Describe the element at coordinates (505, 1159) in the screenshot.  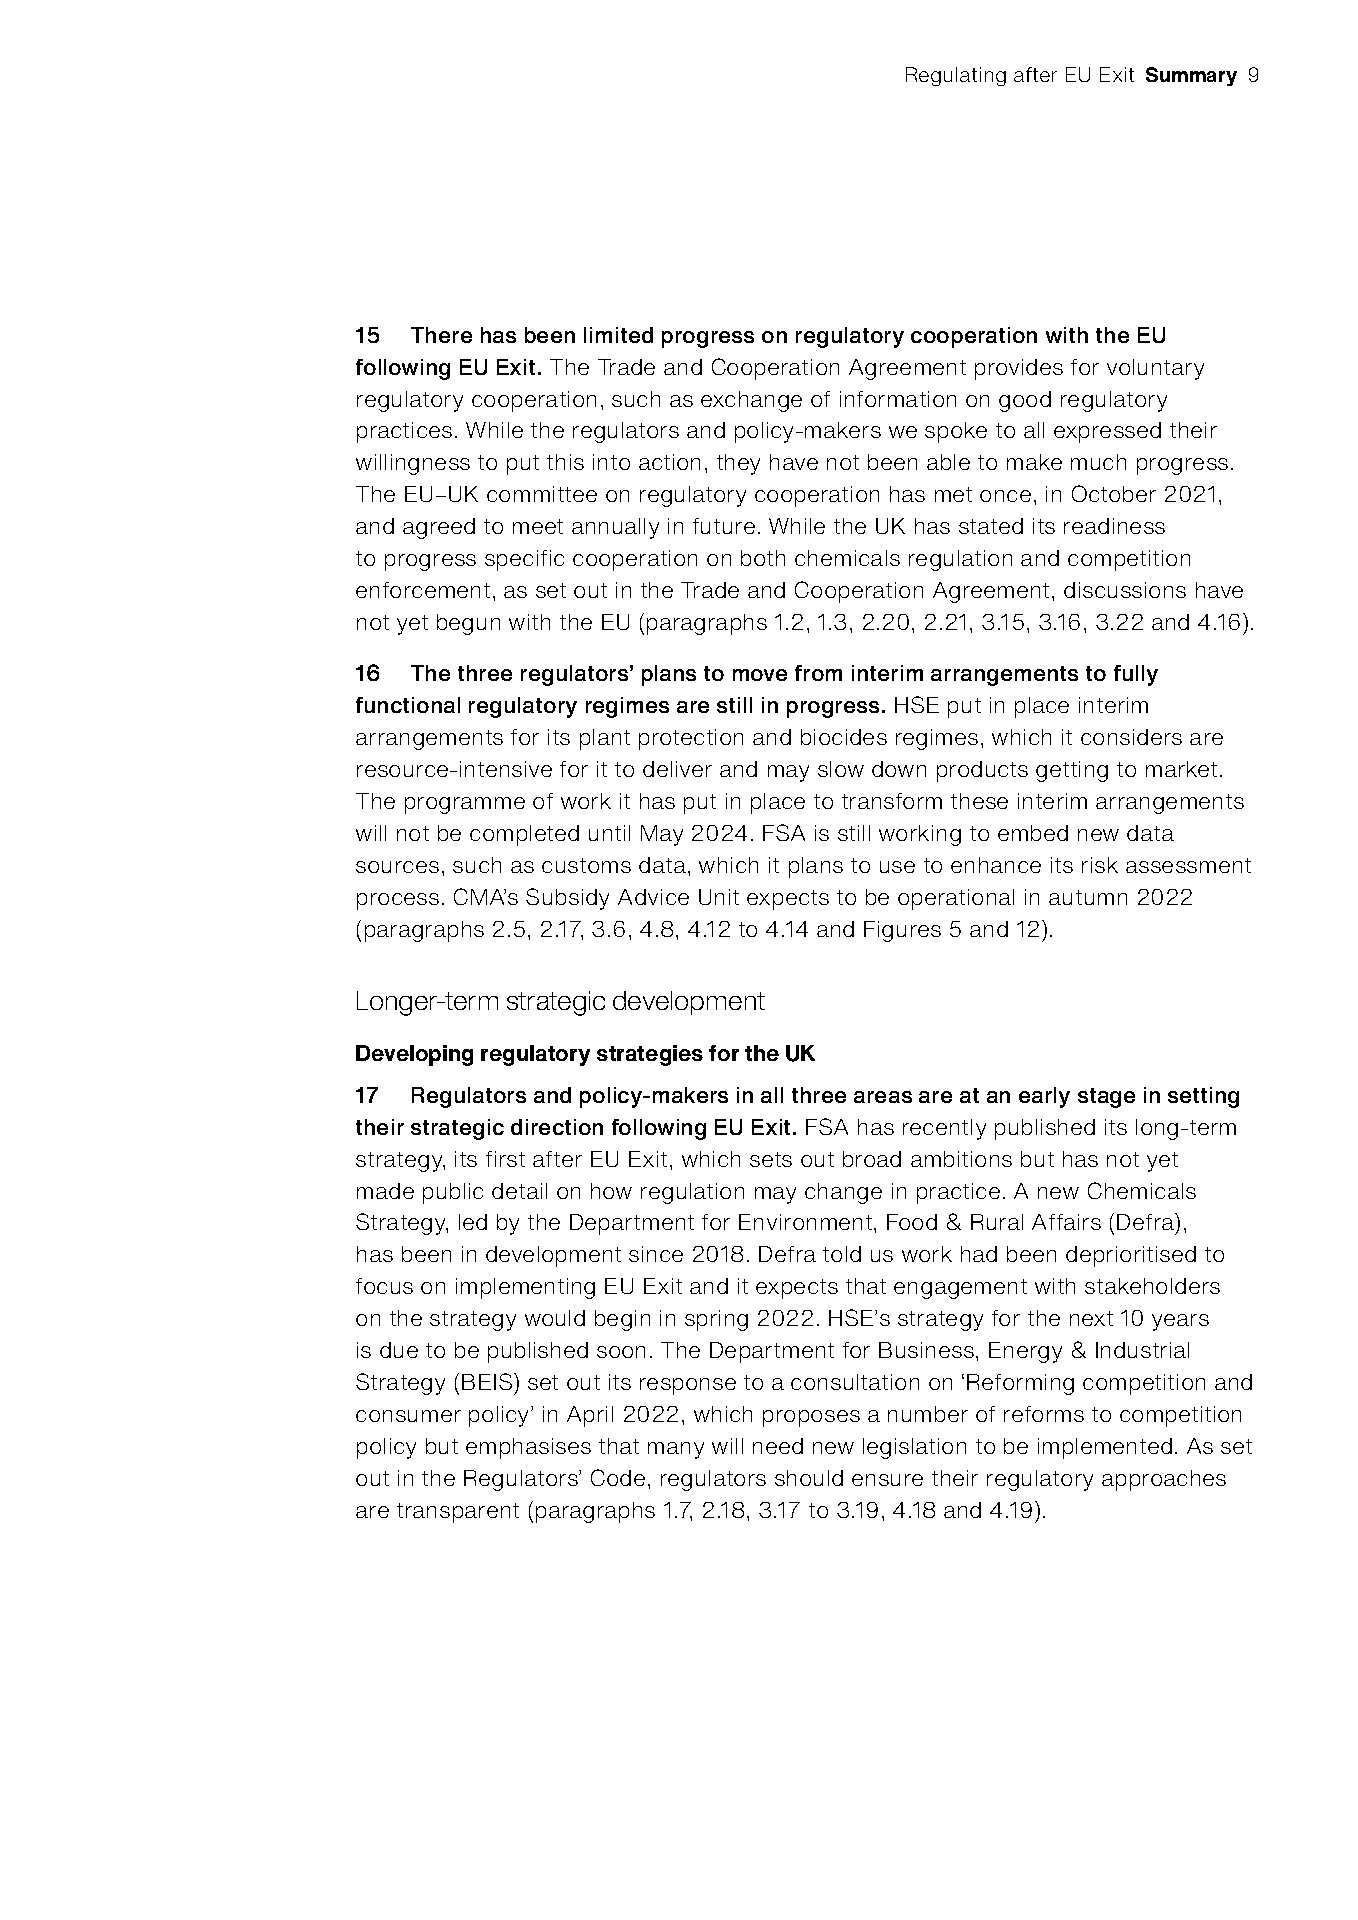
I see `first` at that location.
